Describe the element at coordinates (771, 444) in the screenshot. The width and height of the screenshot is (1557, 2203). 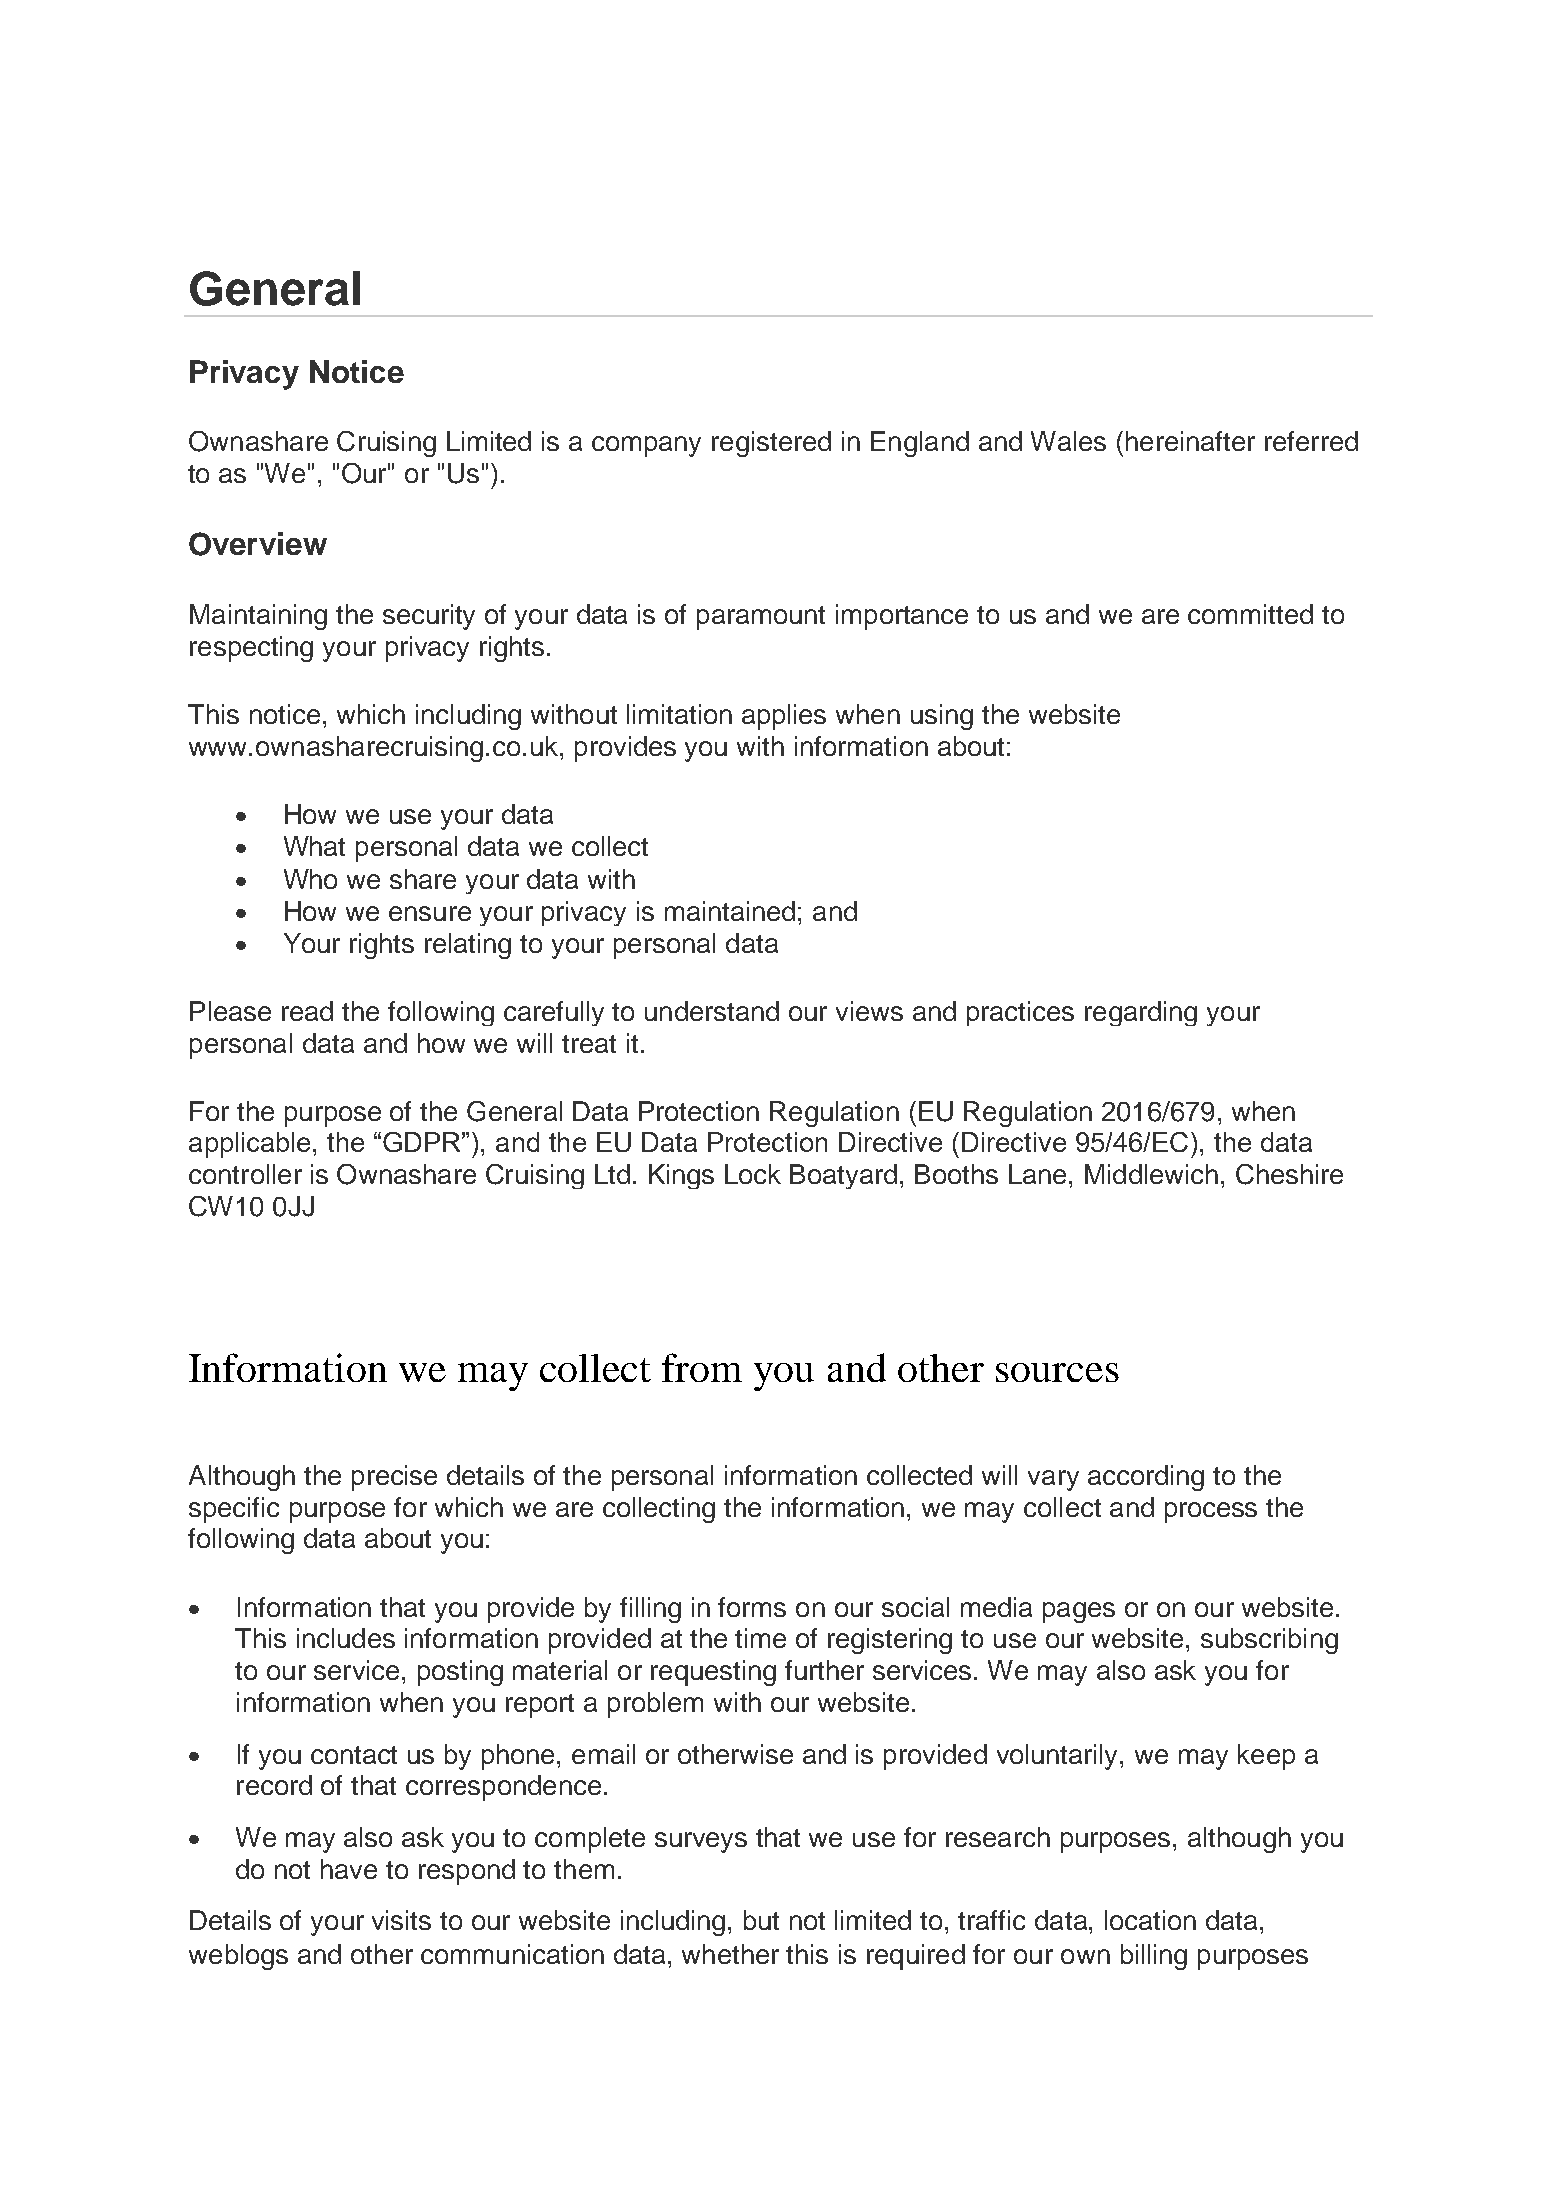
I see `registered` at that location.
